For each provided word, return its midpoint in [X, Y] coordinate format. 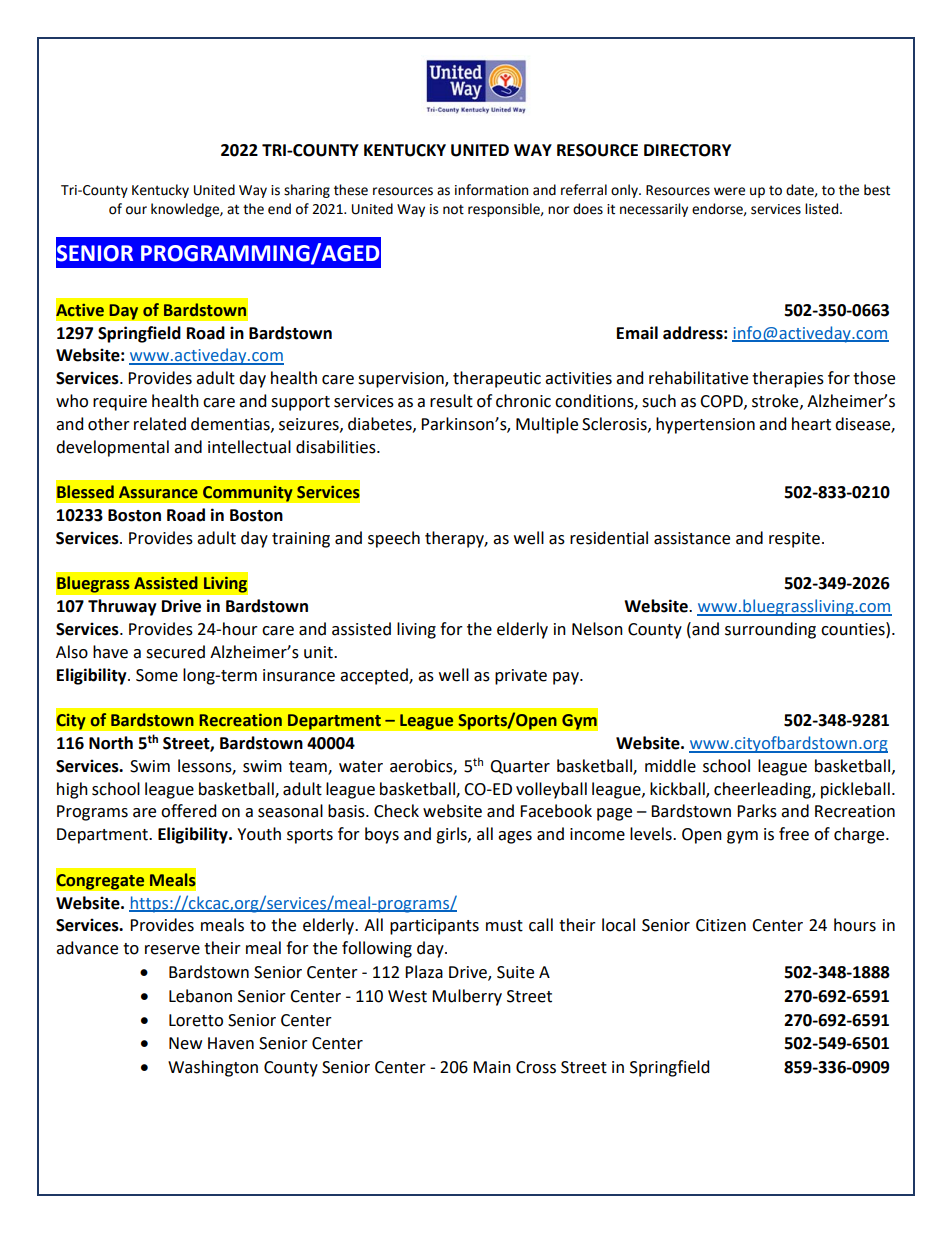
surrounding [770, 630]
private [521, 677]
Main [492, 1067]
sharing [307, 191]
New [185, 1043]
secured [175, 652]
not [453, 209]
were [729, 191]
